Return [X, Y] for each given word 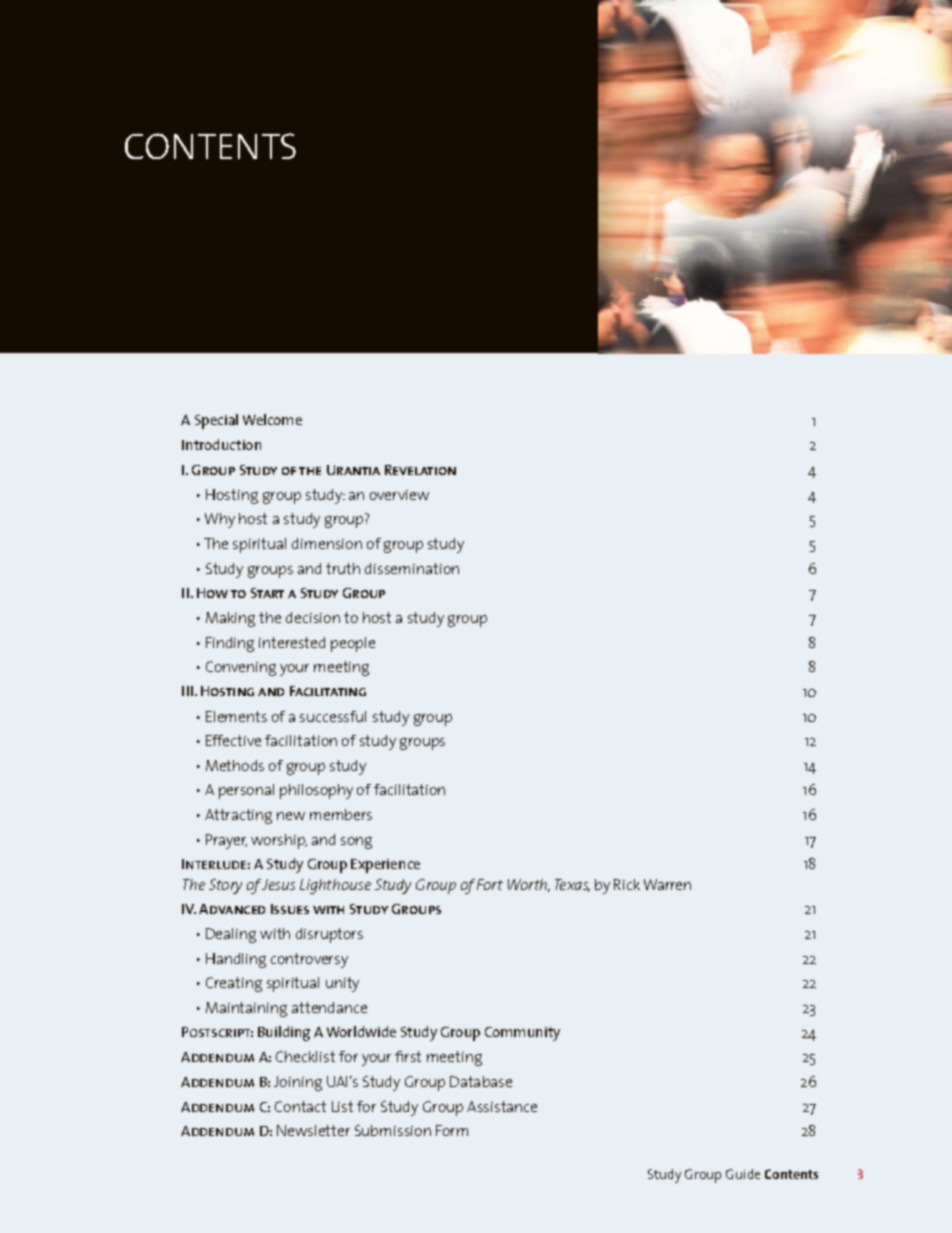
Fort [490, 884]
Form [452, 1130]
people [353, 644]
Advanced [232, 909]
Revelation [420, 470]
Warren [667, 884]
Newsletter [313, 1130]
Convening [241, 668]
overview [399, 495]
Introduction [221, 444]
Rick [627, 884]
